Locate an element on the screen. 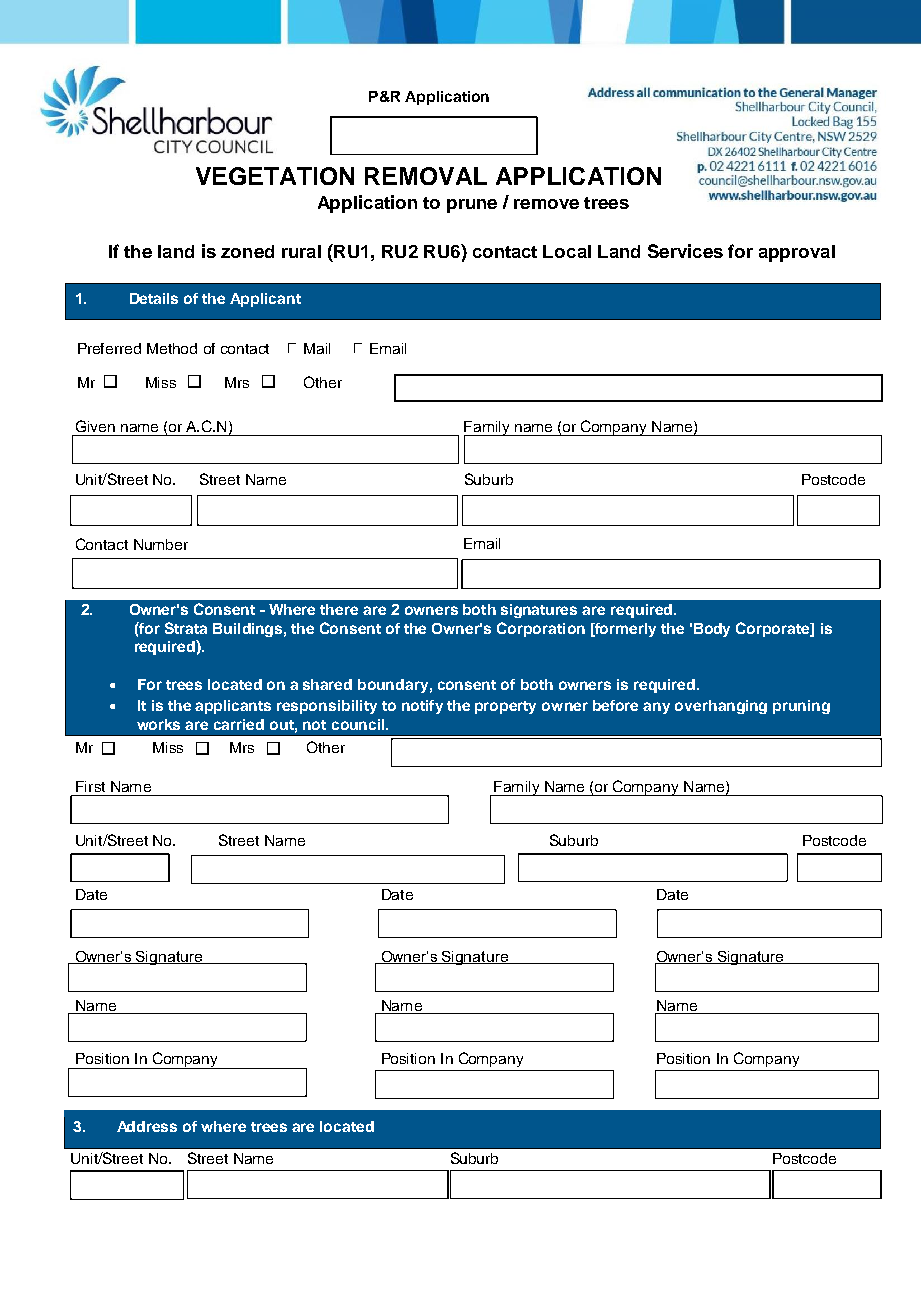 This screenshot has width=924, height=1308. zoned is located at coordinates (247, 251).
